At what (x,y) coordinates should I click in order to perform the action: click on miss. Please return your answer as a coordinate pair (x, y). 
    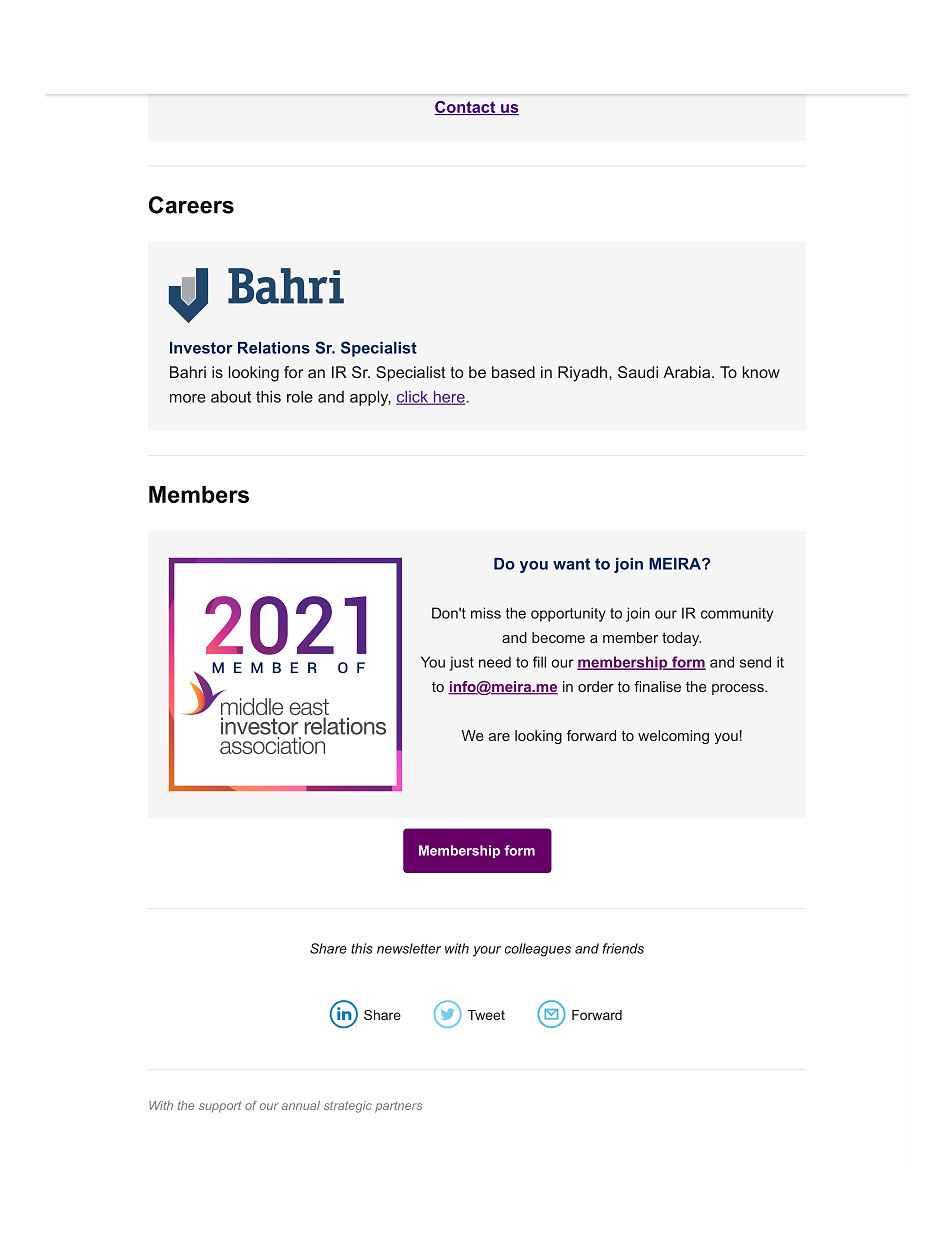
    Looking at the image, I should click on (486, 613).
